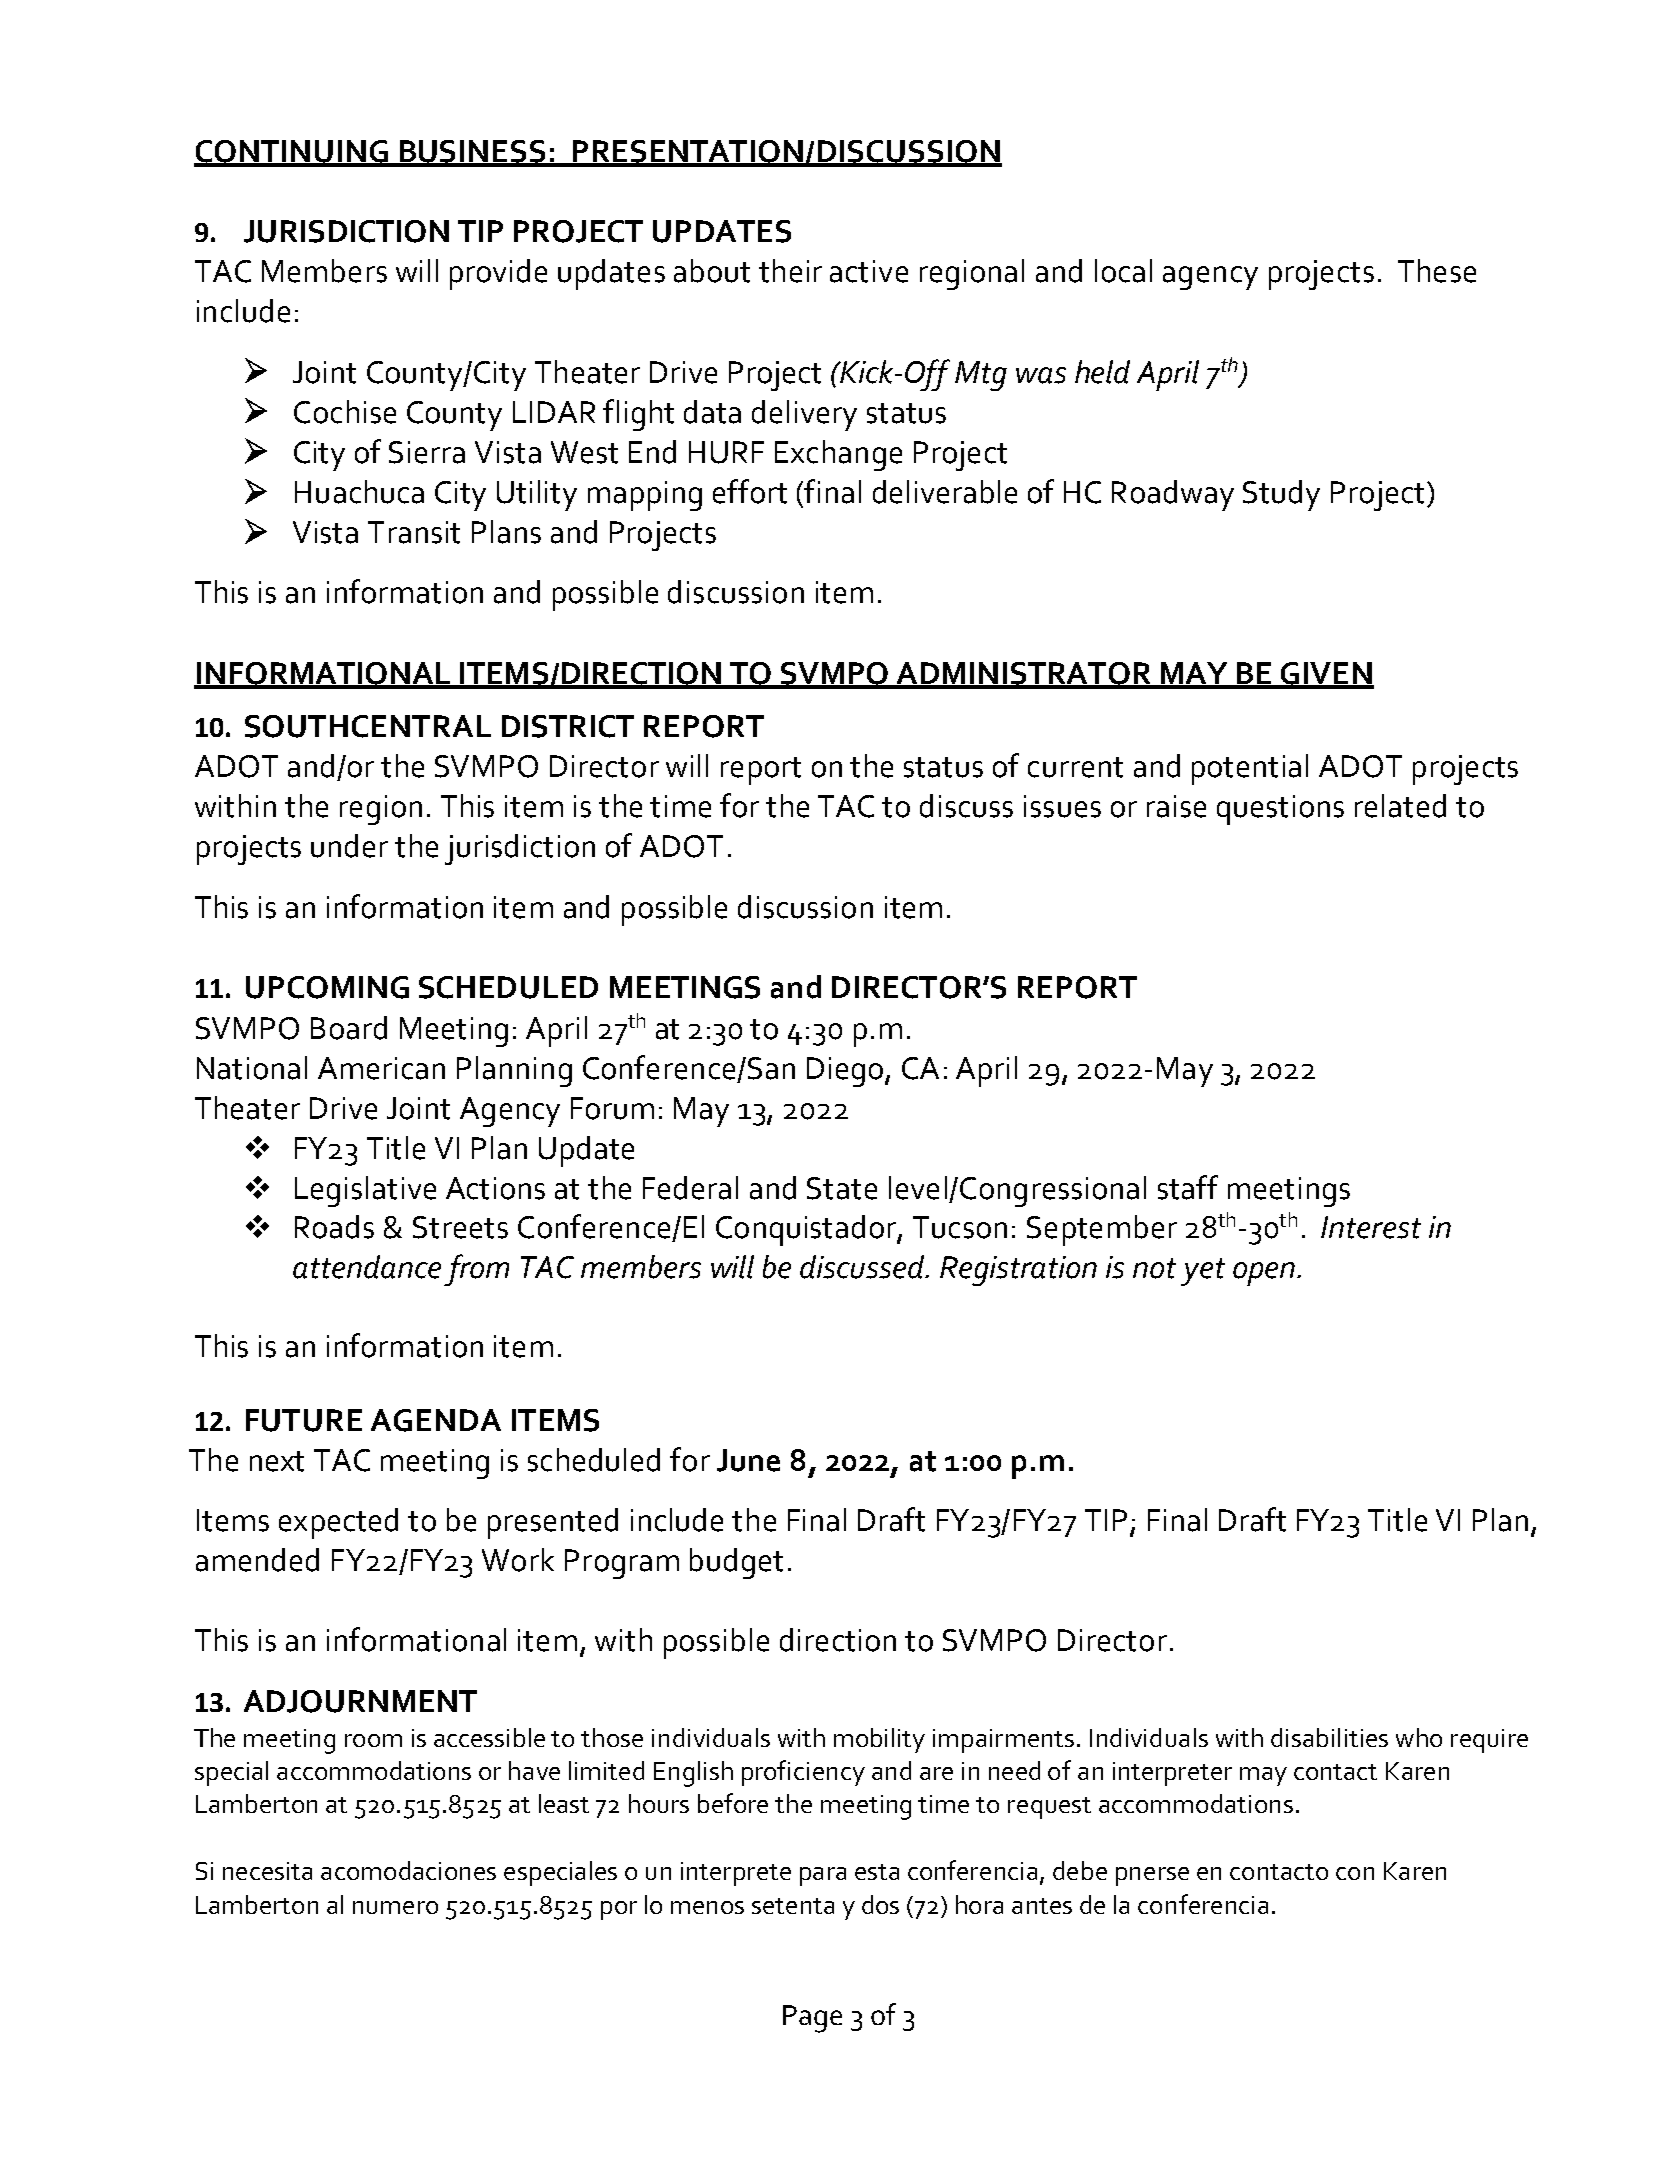 The width and height of the image is (1676, 2169). Describe the element at coordinates (880, 1904) in the image. I see `dos` at that location.
